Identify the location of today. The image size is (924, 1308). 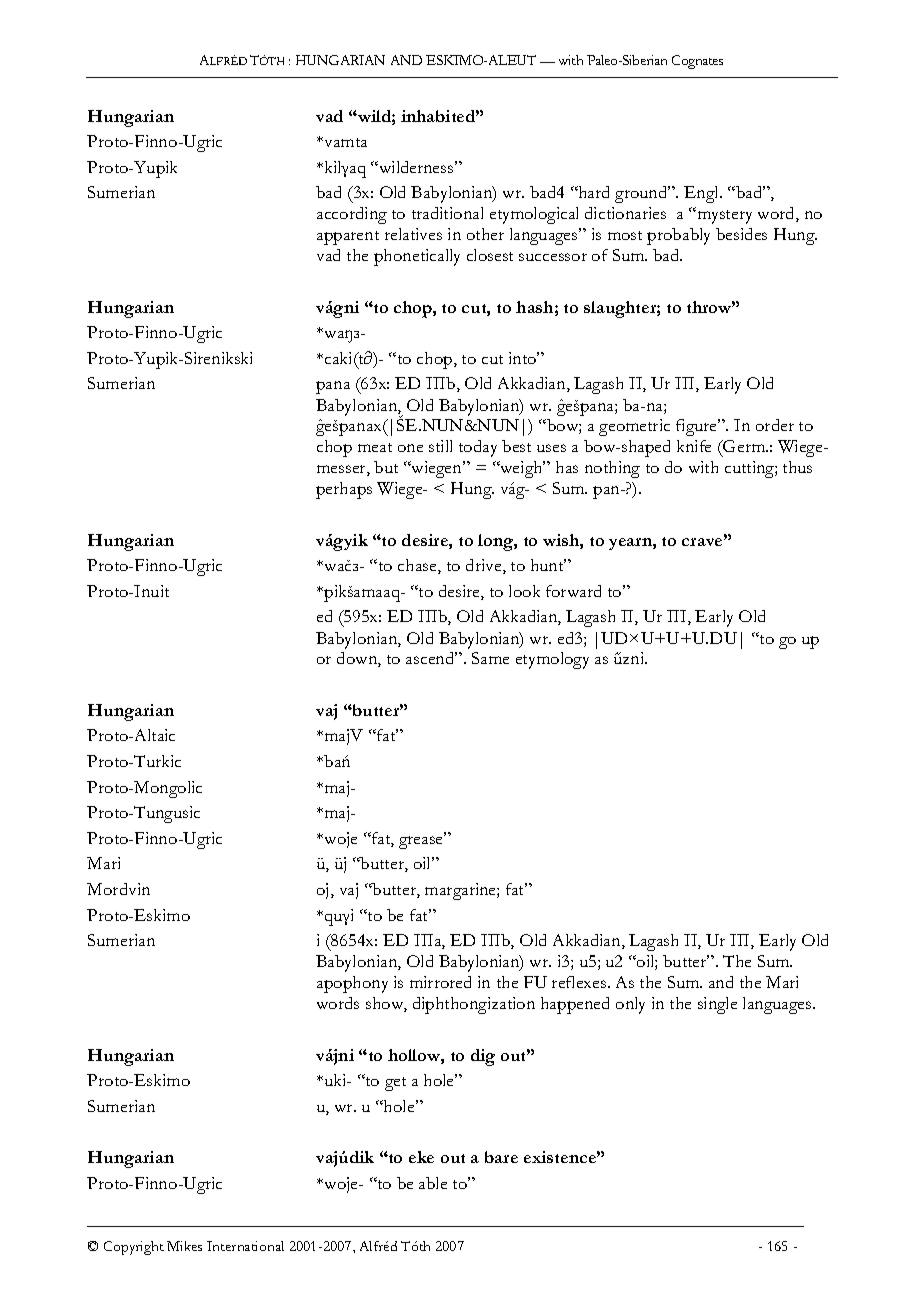
(478, 448).
